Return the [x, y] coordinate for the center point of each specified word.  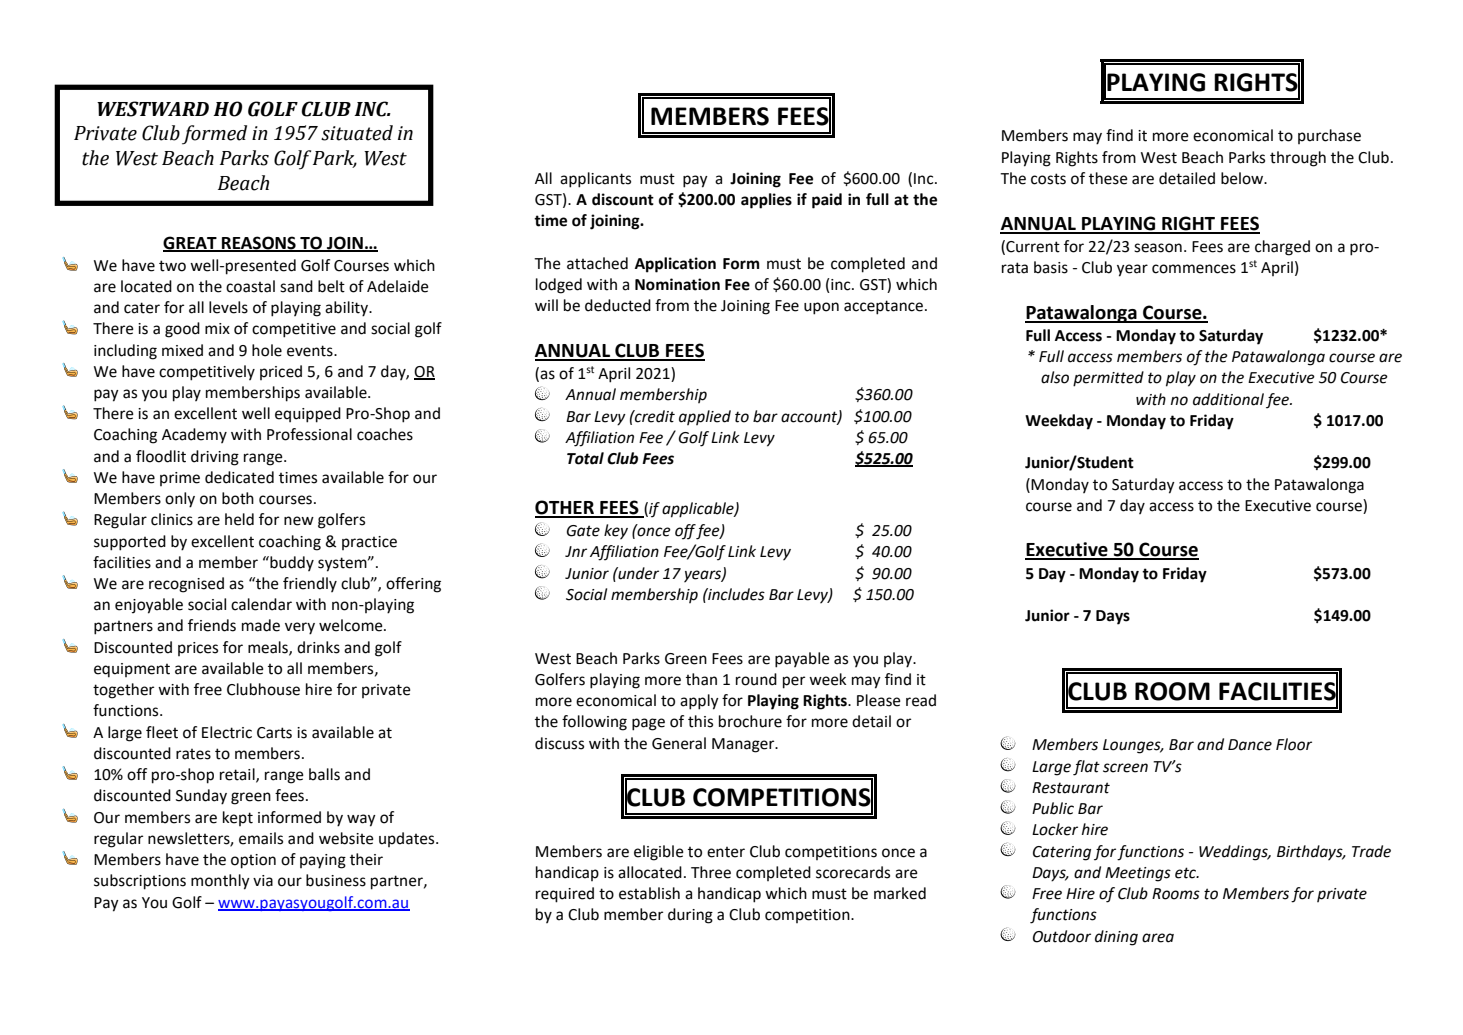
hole [267, 350]
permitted [1108, 379]
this [700, 721]
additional [1228, 399]
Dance [1250, 745]
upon [821, 308]
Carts [274, 733]
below [1243, 178]
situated [357, 133]
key [616, 532]
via [263, 881]
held [239, 519]
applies [766, 201]
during [690, 916]
